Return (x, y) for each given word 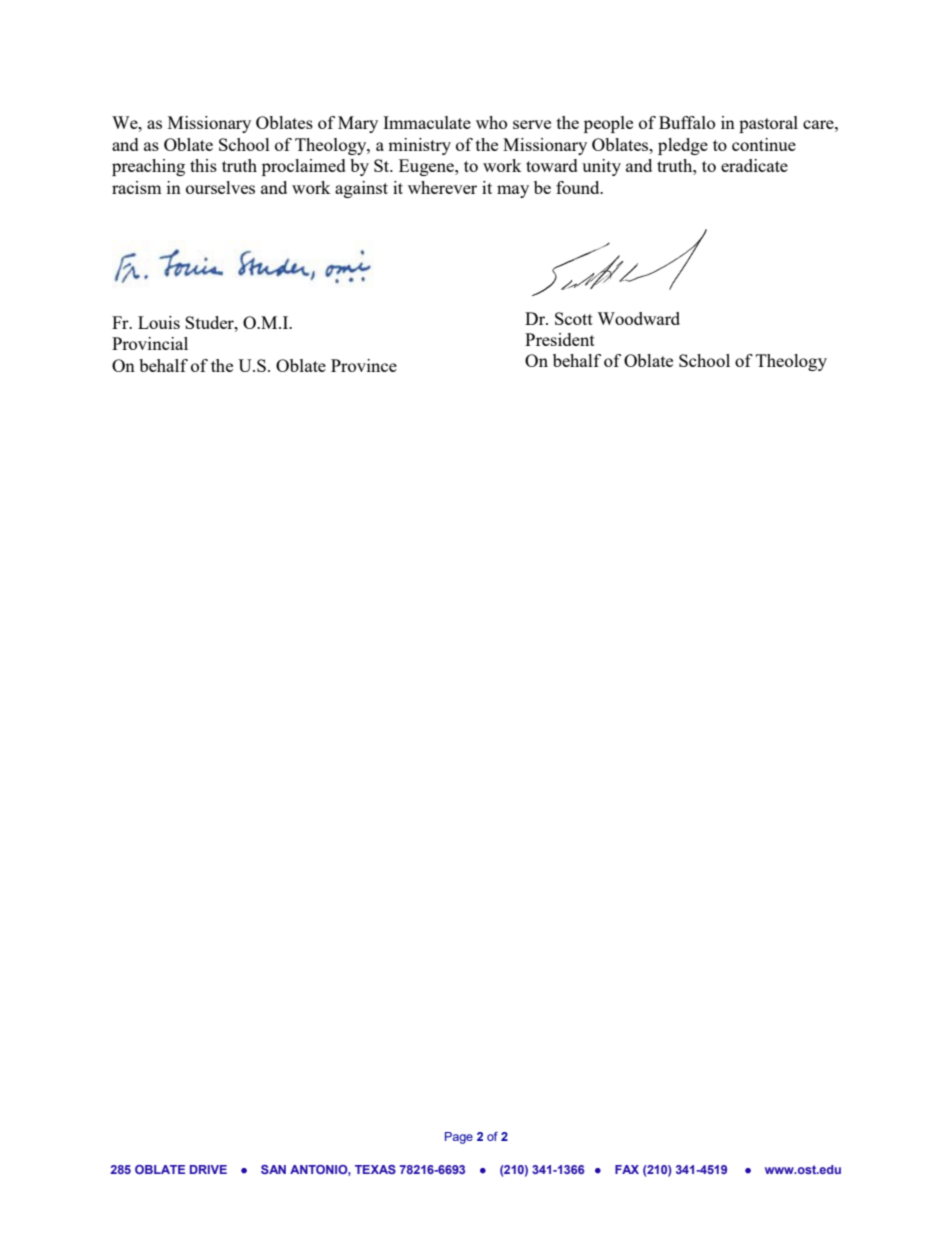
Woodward (638, 318)
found (579, 187)
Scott (574, 318)
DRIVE (208, 1169)
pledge (683, 146)
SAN (273, 1169)
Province (364, 365)
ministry (419, 146)
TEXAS (375, 1169)
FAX (627, 1169)
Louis (159, 322)
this (203, 165)
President (560, 339)
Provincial (150, 343)
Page (459, 1138)
